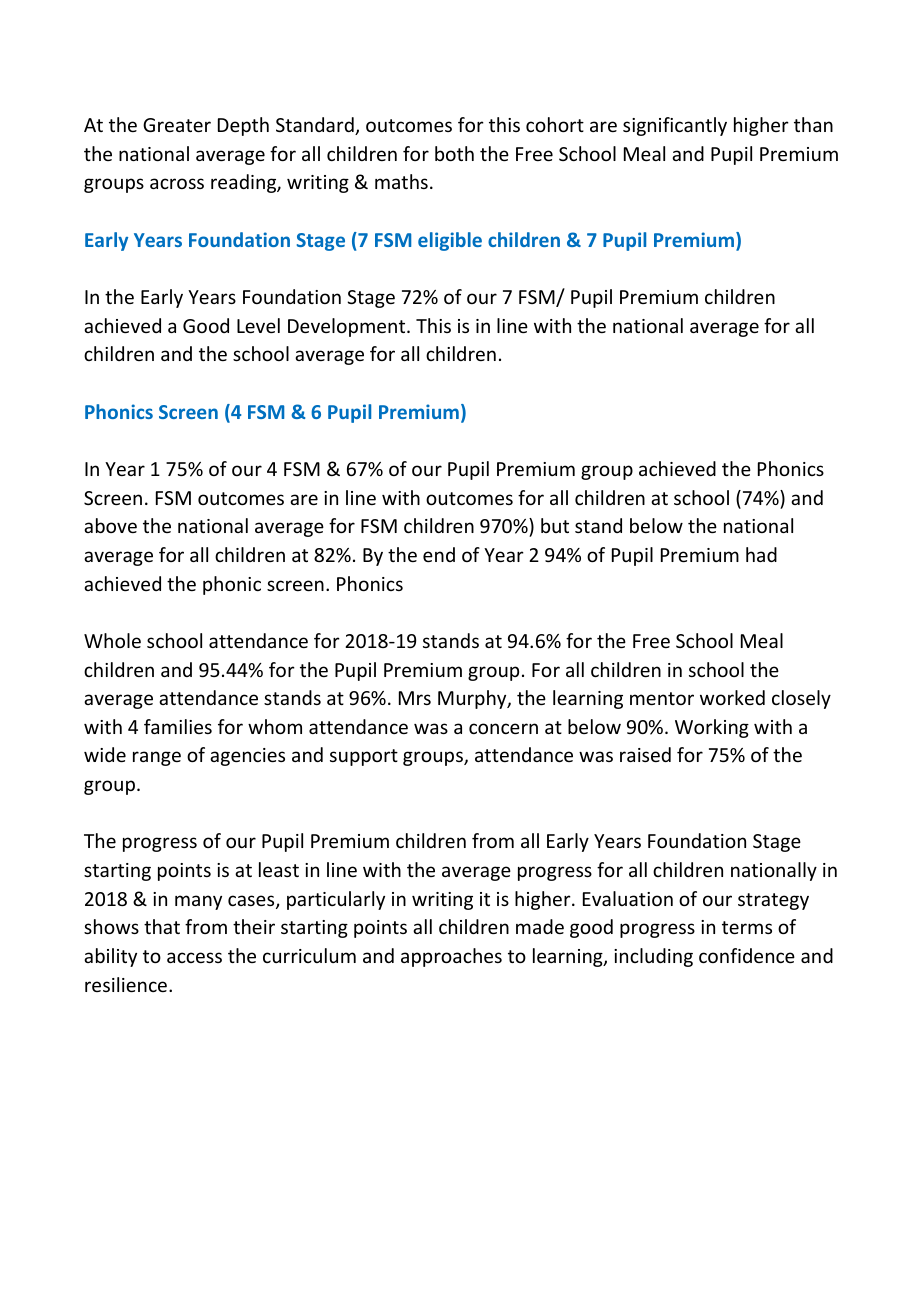  I want to click on but, so click(555, 525).
